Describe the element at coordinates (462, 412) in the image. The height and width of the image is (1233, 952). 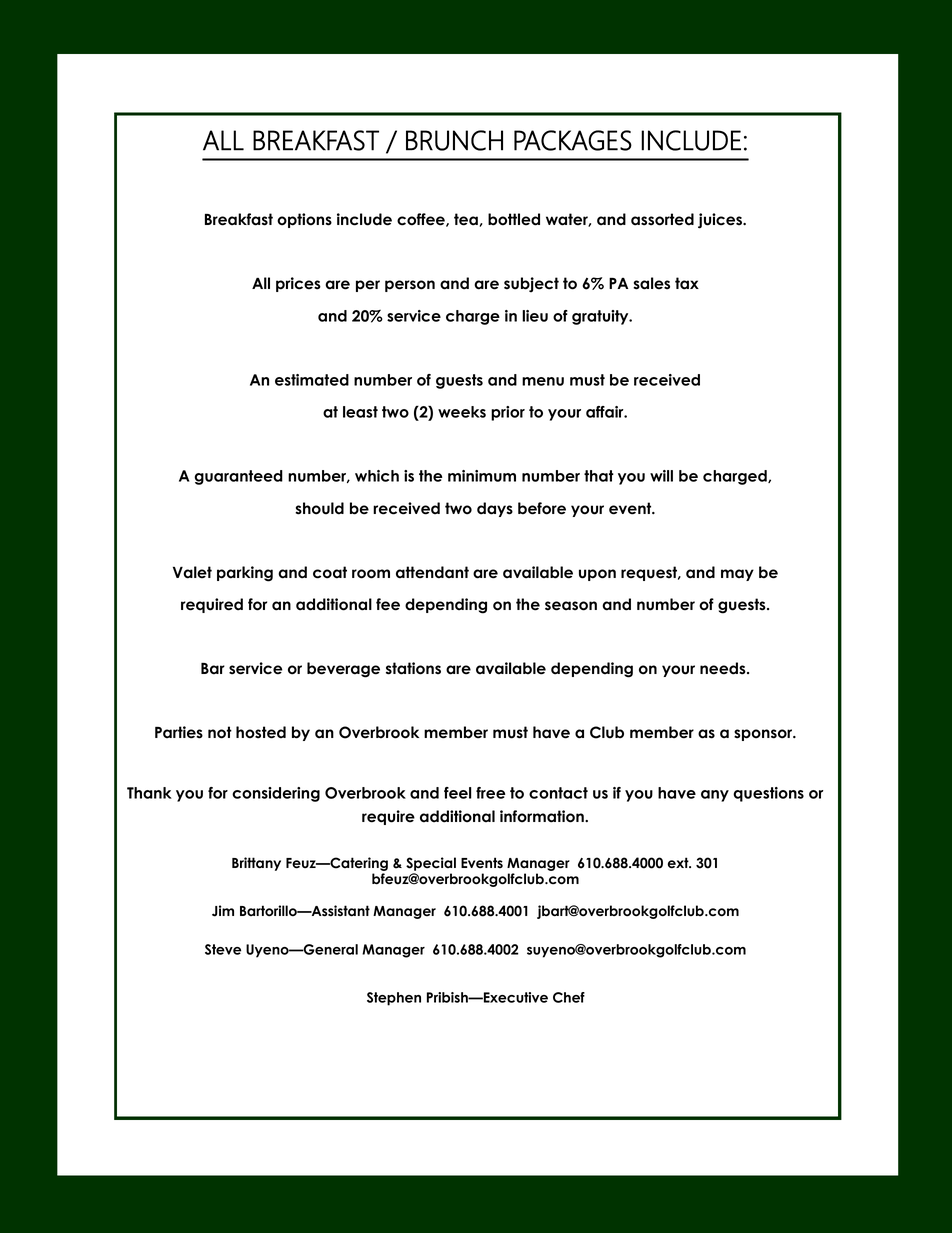
I see `weeks` at that location.
